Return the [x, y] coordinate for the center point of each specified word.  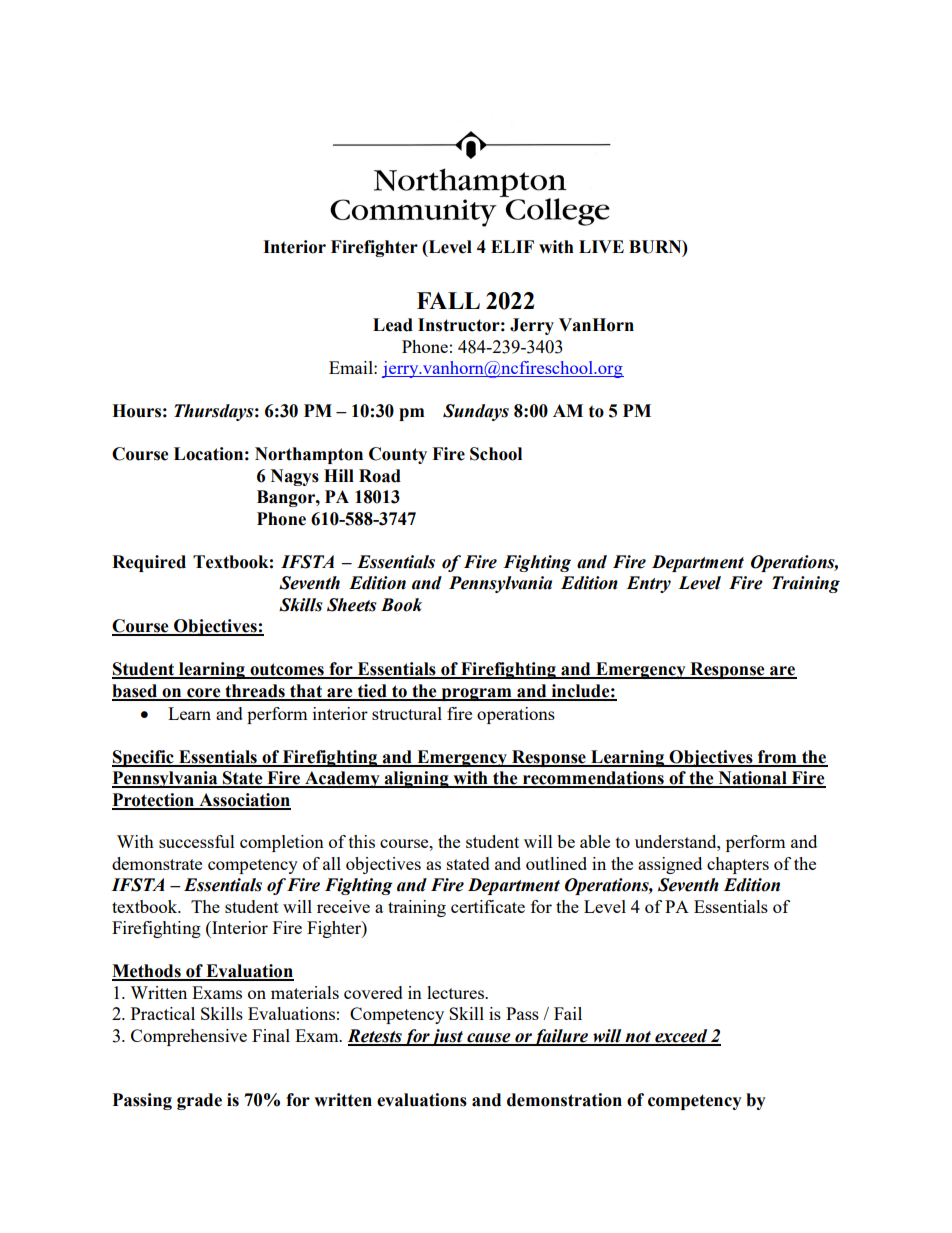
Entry [648, 584]
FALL [448, 300]
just [447, 1037]
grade [199, 1101]
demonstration [564, 1100]
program [476, 694]
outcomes [287, 670]
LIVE [601, 246]
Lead [393, 325]
